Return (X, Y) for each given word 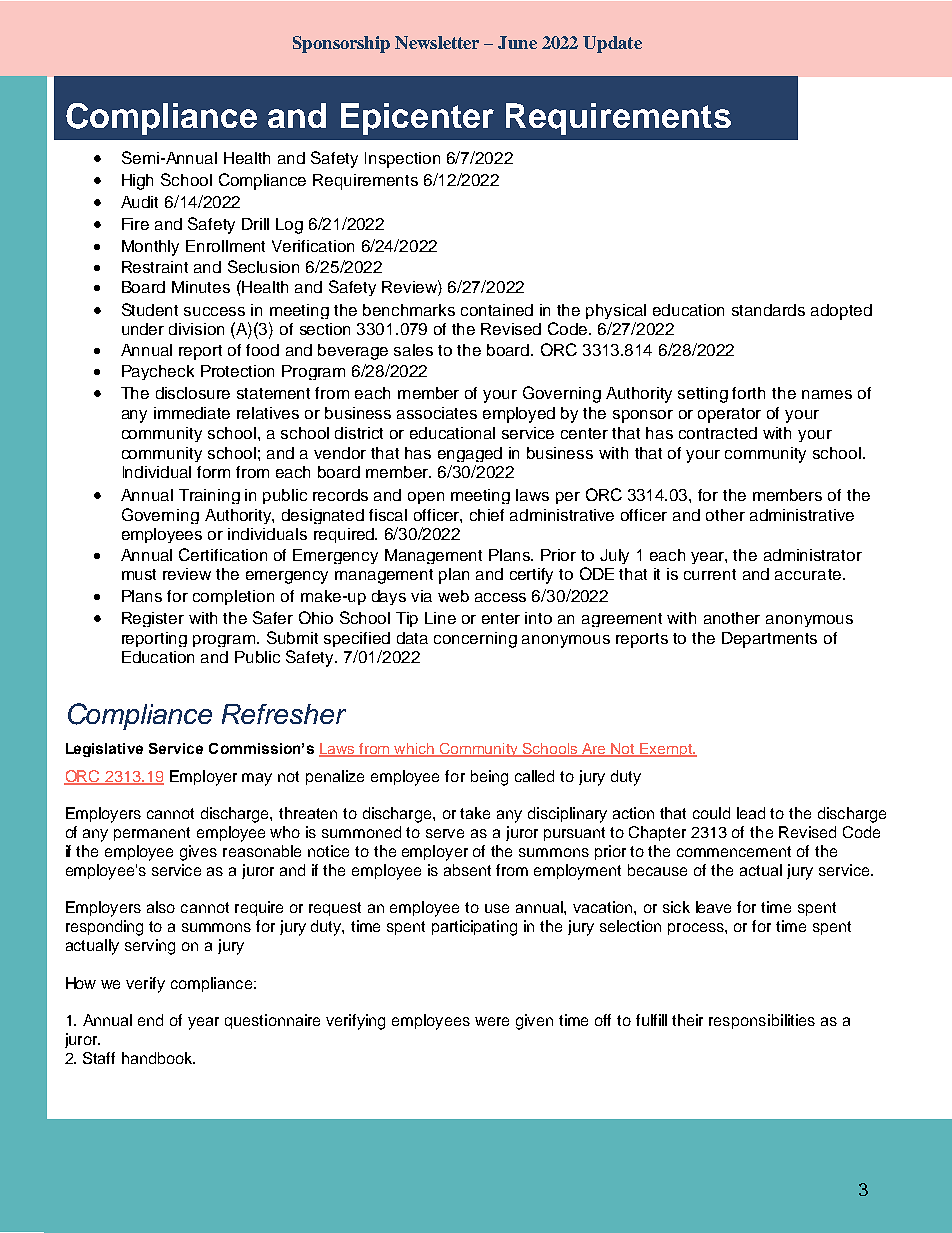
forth (748, 393)
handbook (158, 1058)
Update (612, 44)
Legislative (104, 750)
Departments (769, 640)
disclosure (193, 393)
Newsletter (437, 42)
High (137, 182)
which (415, 750)
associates (437, 413)
